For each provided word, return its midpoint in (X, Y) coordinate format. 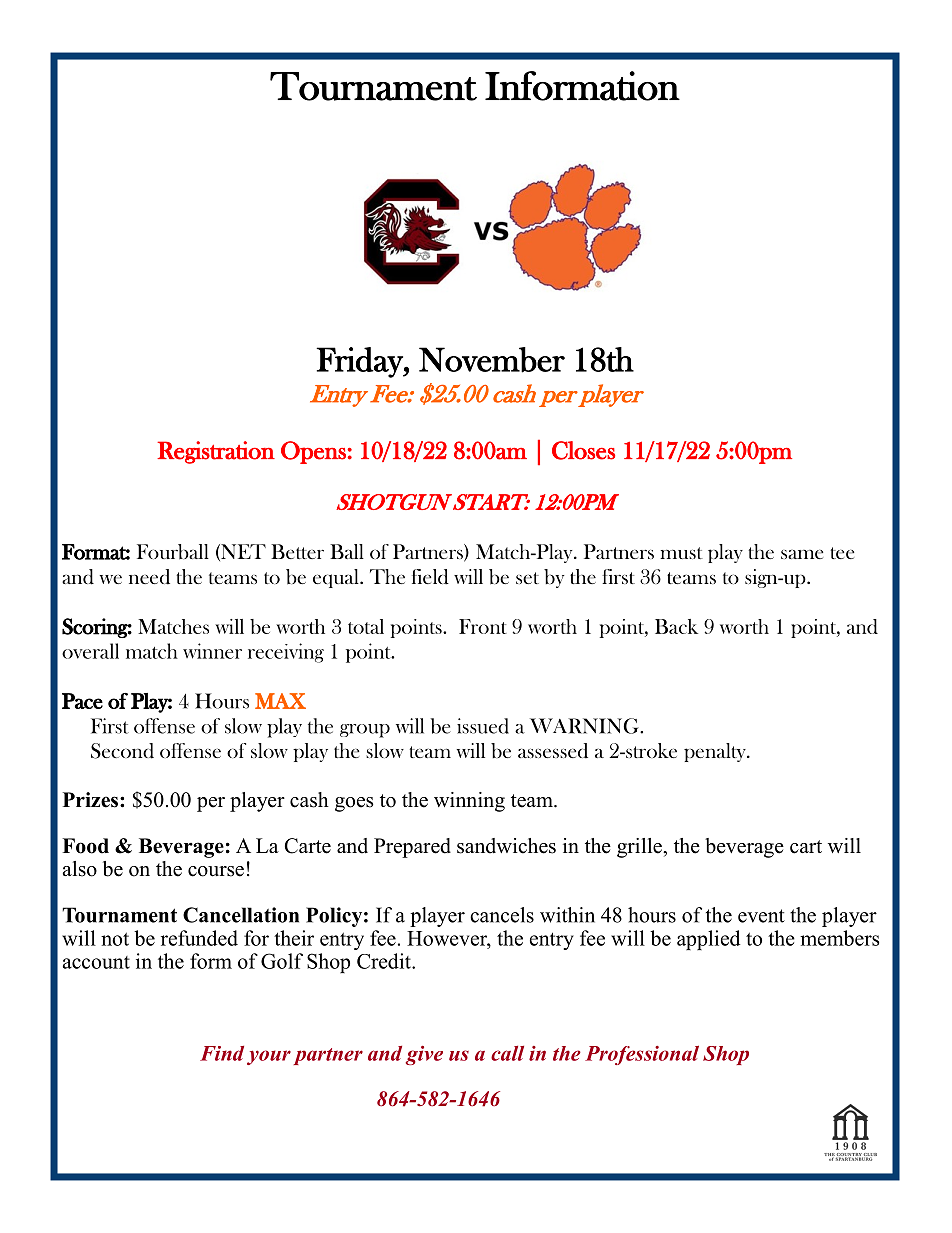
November (492, 360)
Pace (82, 701)
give (424, 1055)
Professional (642, 1055)
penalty (716, 752)
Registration (216, 452)
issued (483, 726)
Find (222, 1053)
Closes (583, 450)
